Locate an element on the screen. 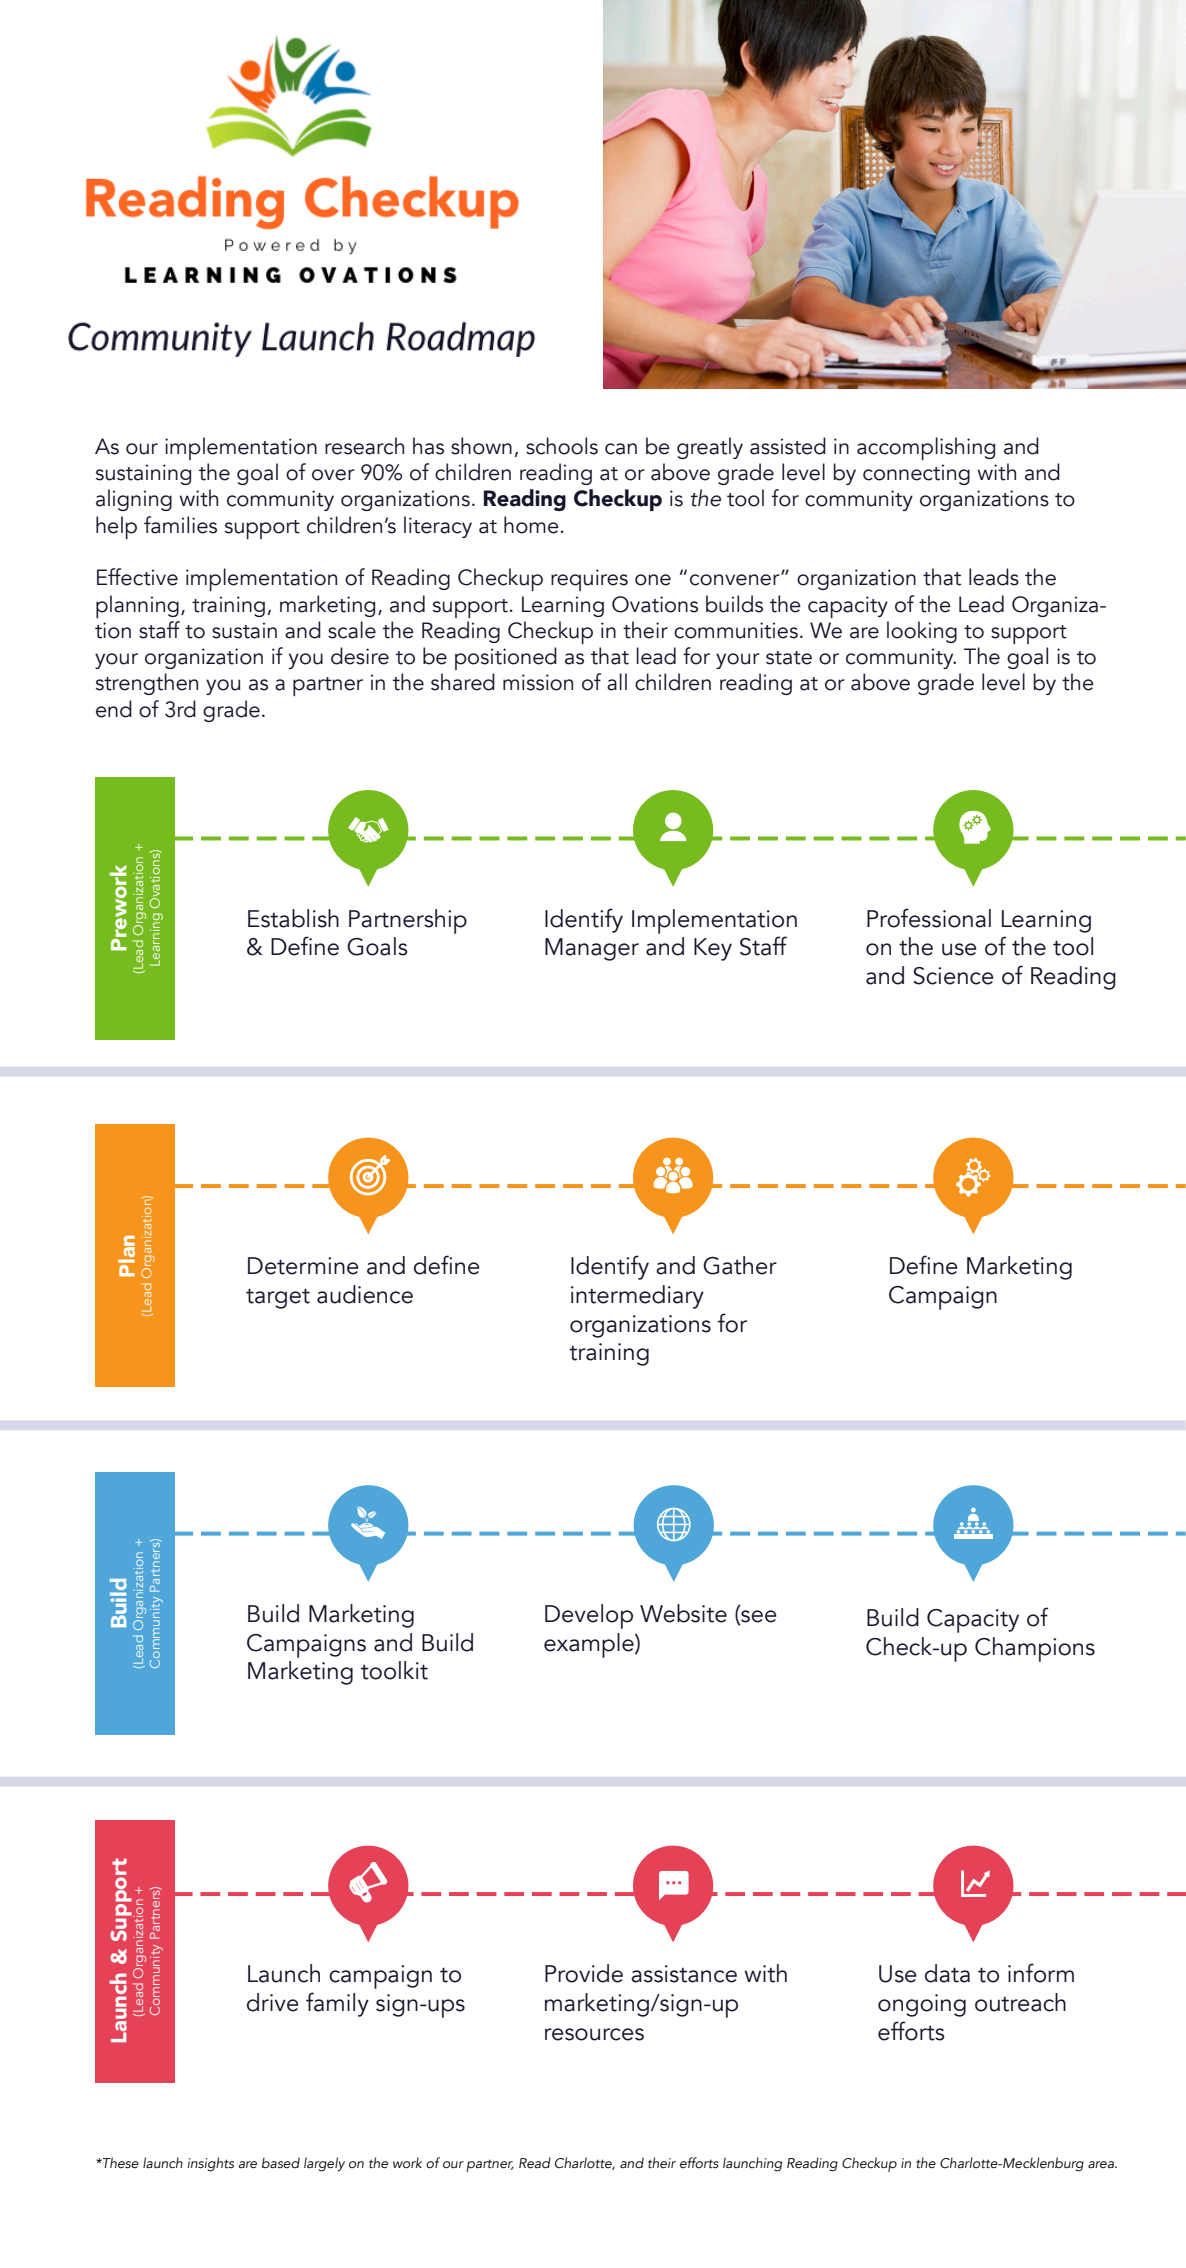 The height and width of the screenshot is (2268, 1186). insights is located at coordinates (211, 2164).
